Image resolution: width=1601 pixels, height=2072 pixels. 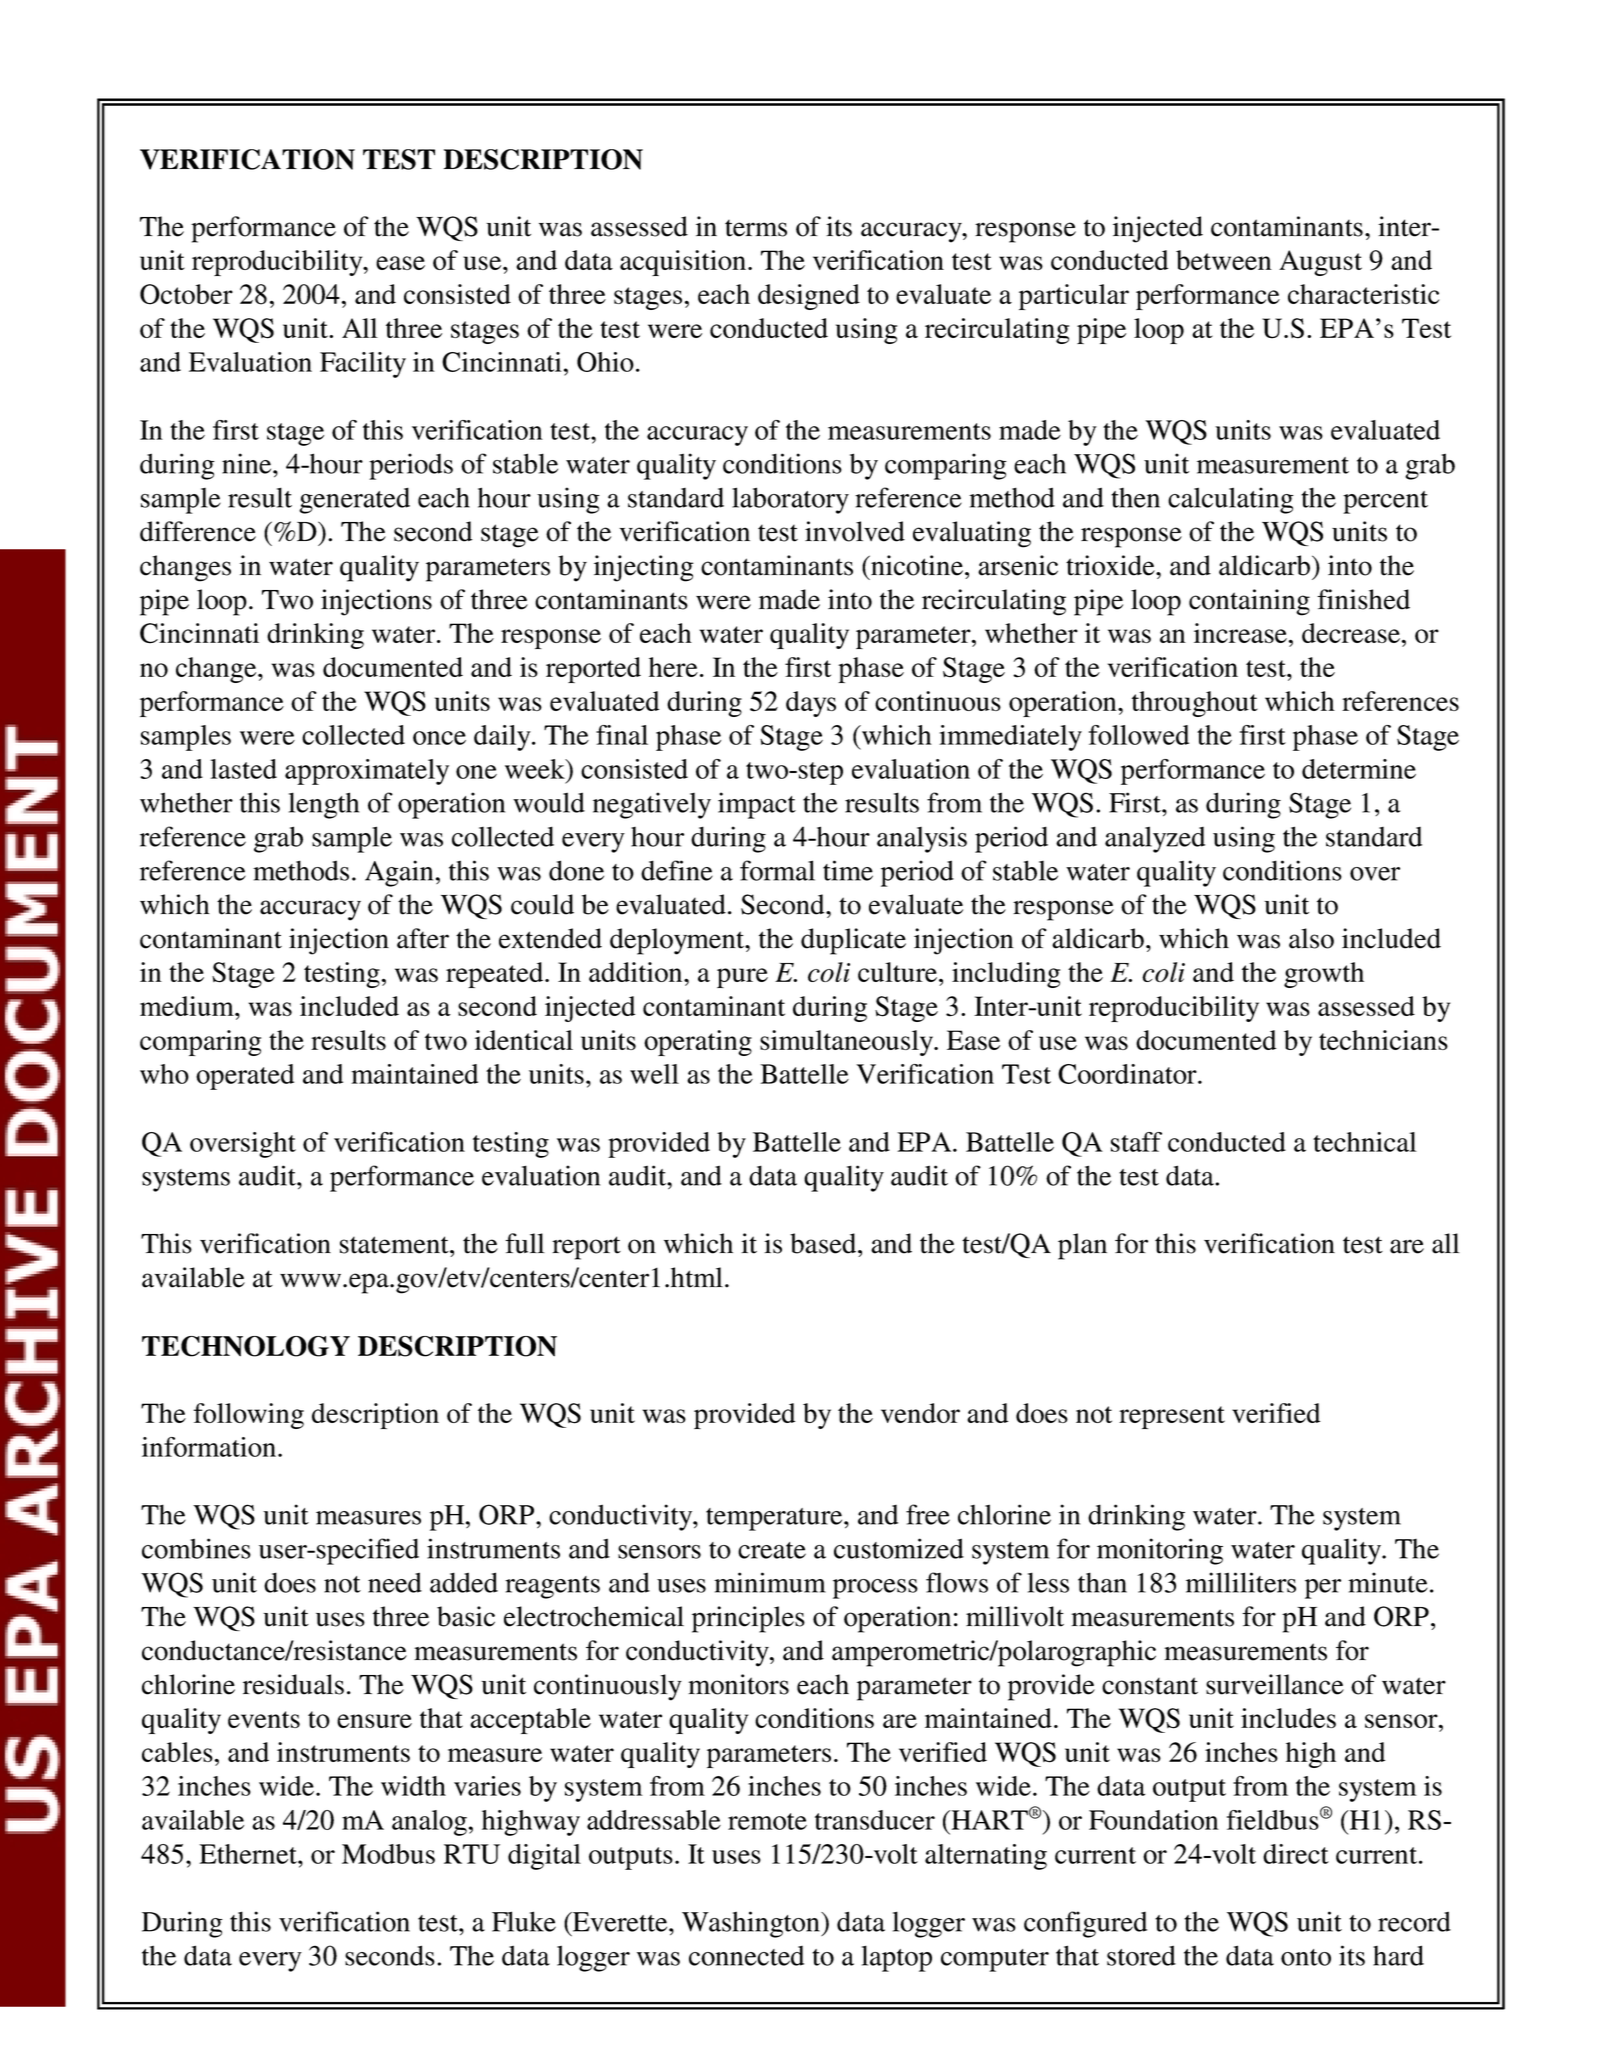 What do you see at coordinates (186, 294) in the document?
I see `October` at bounding box center [186, 294].
